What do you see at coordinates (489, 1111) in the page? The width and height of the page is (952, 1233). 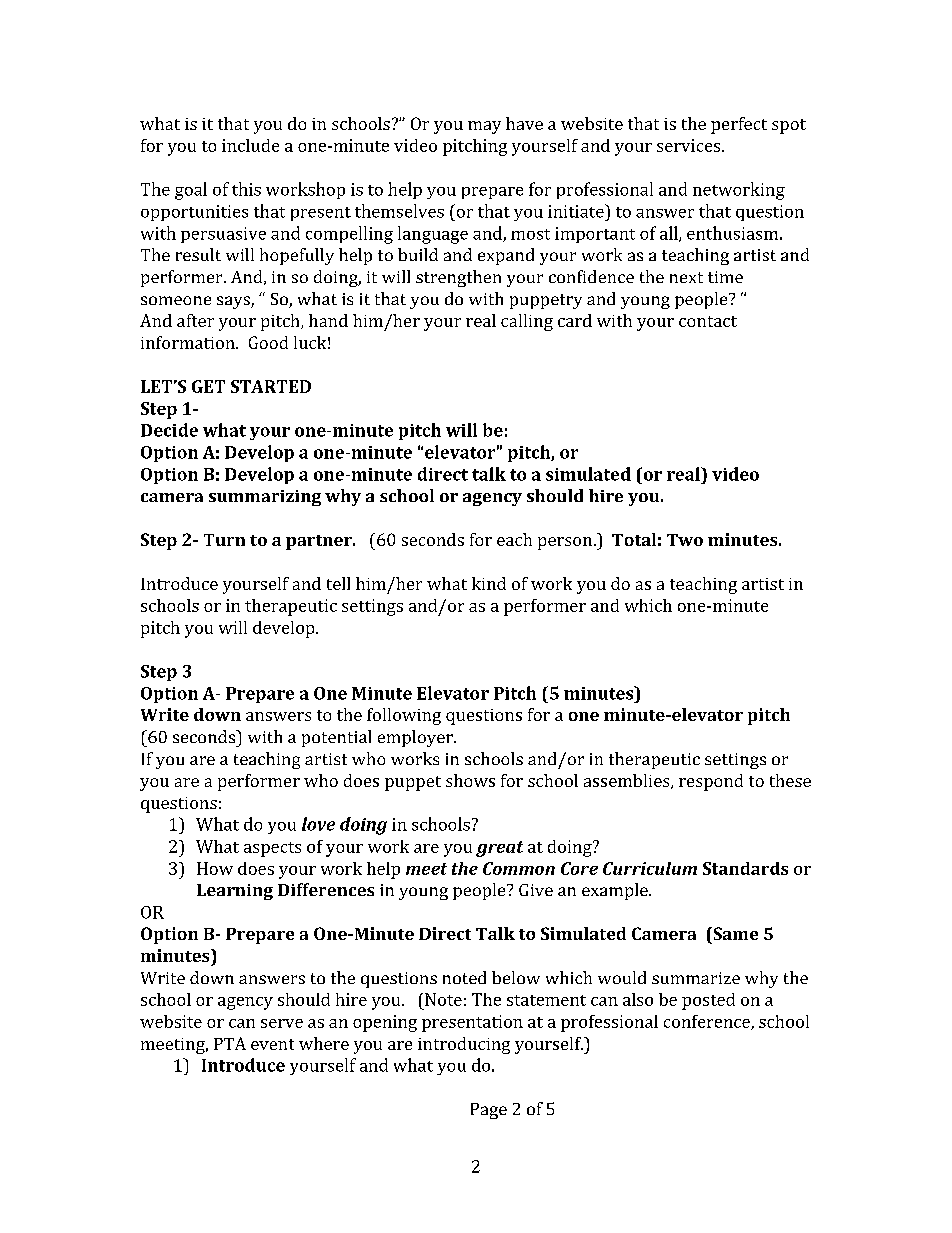 I see `Page` at bounding box center [489, 1111].
